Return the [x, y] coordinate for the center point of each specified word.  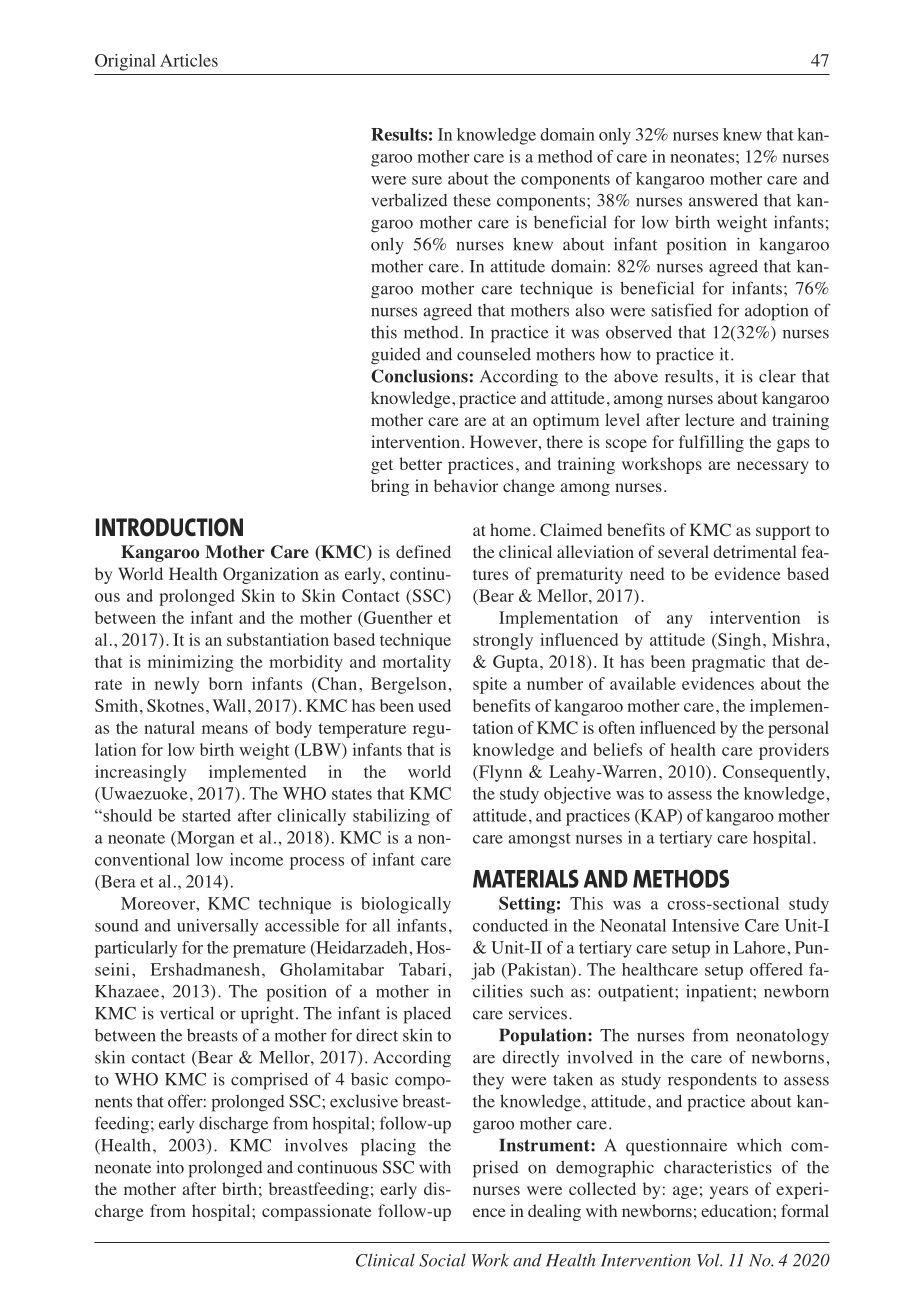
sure [427, 180]
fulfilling [711, 443]
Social [442, 1260]
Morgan [204, 839]
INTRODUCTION [169, 527]
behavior [466, 486]
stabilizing [391, 817]
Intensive [705, 925]
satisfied [681, 310]
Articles [189, 60]
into [170, 1167]
